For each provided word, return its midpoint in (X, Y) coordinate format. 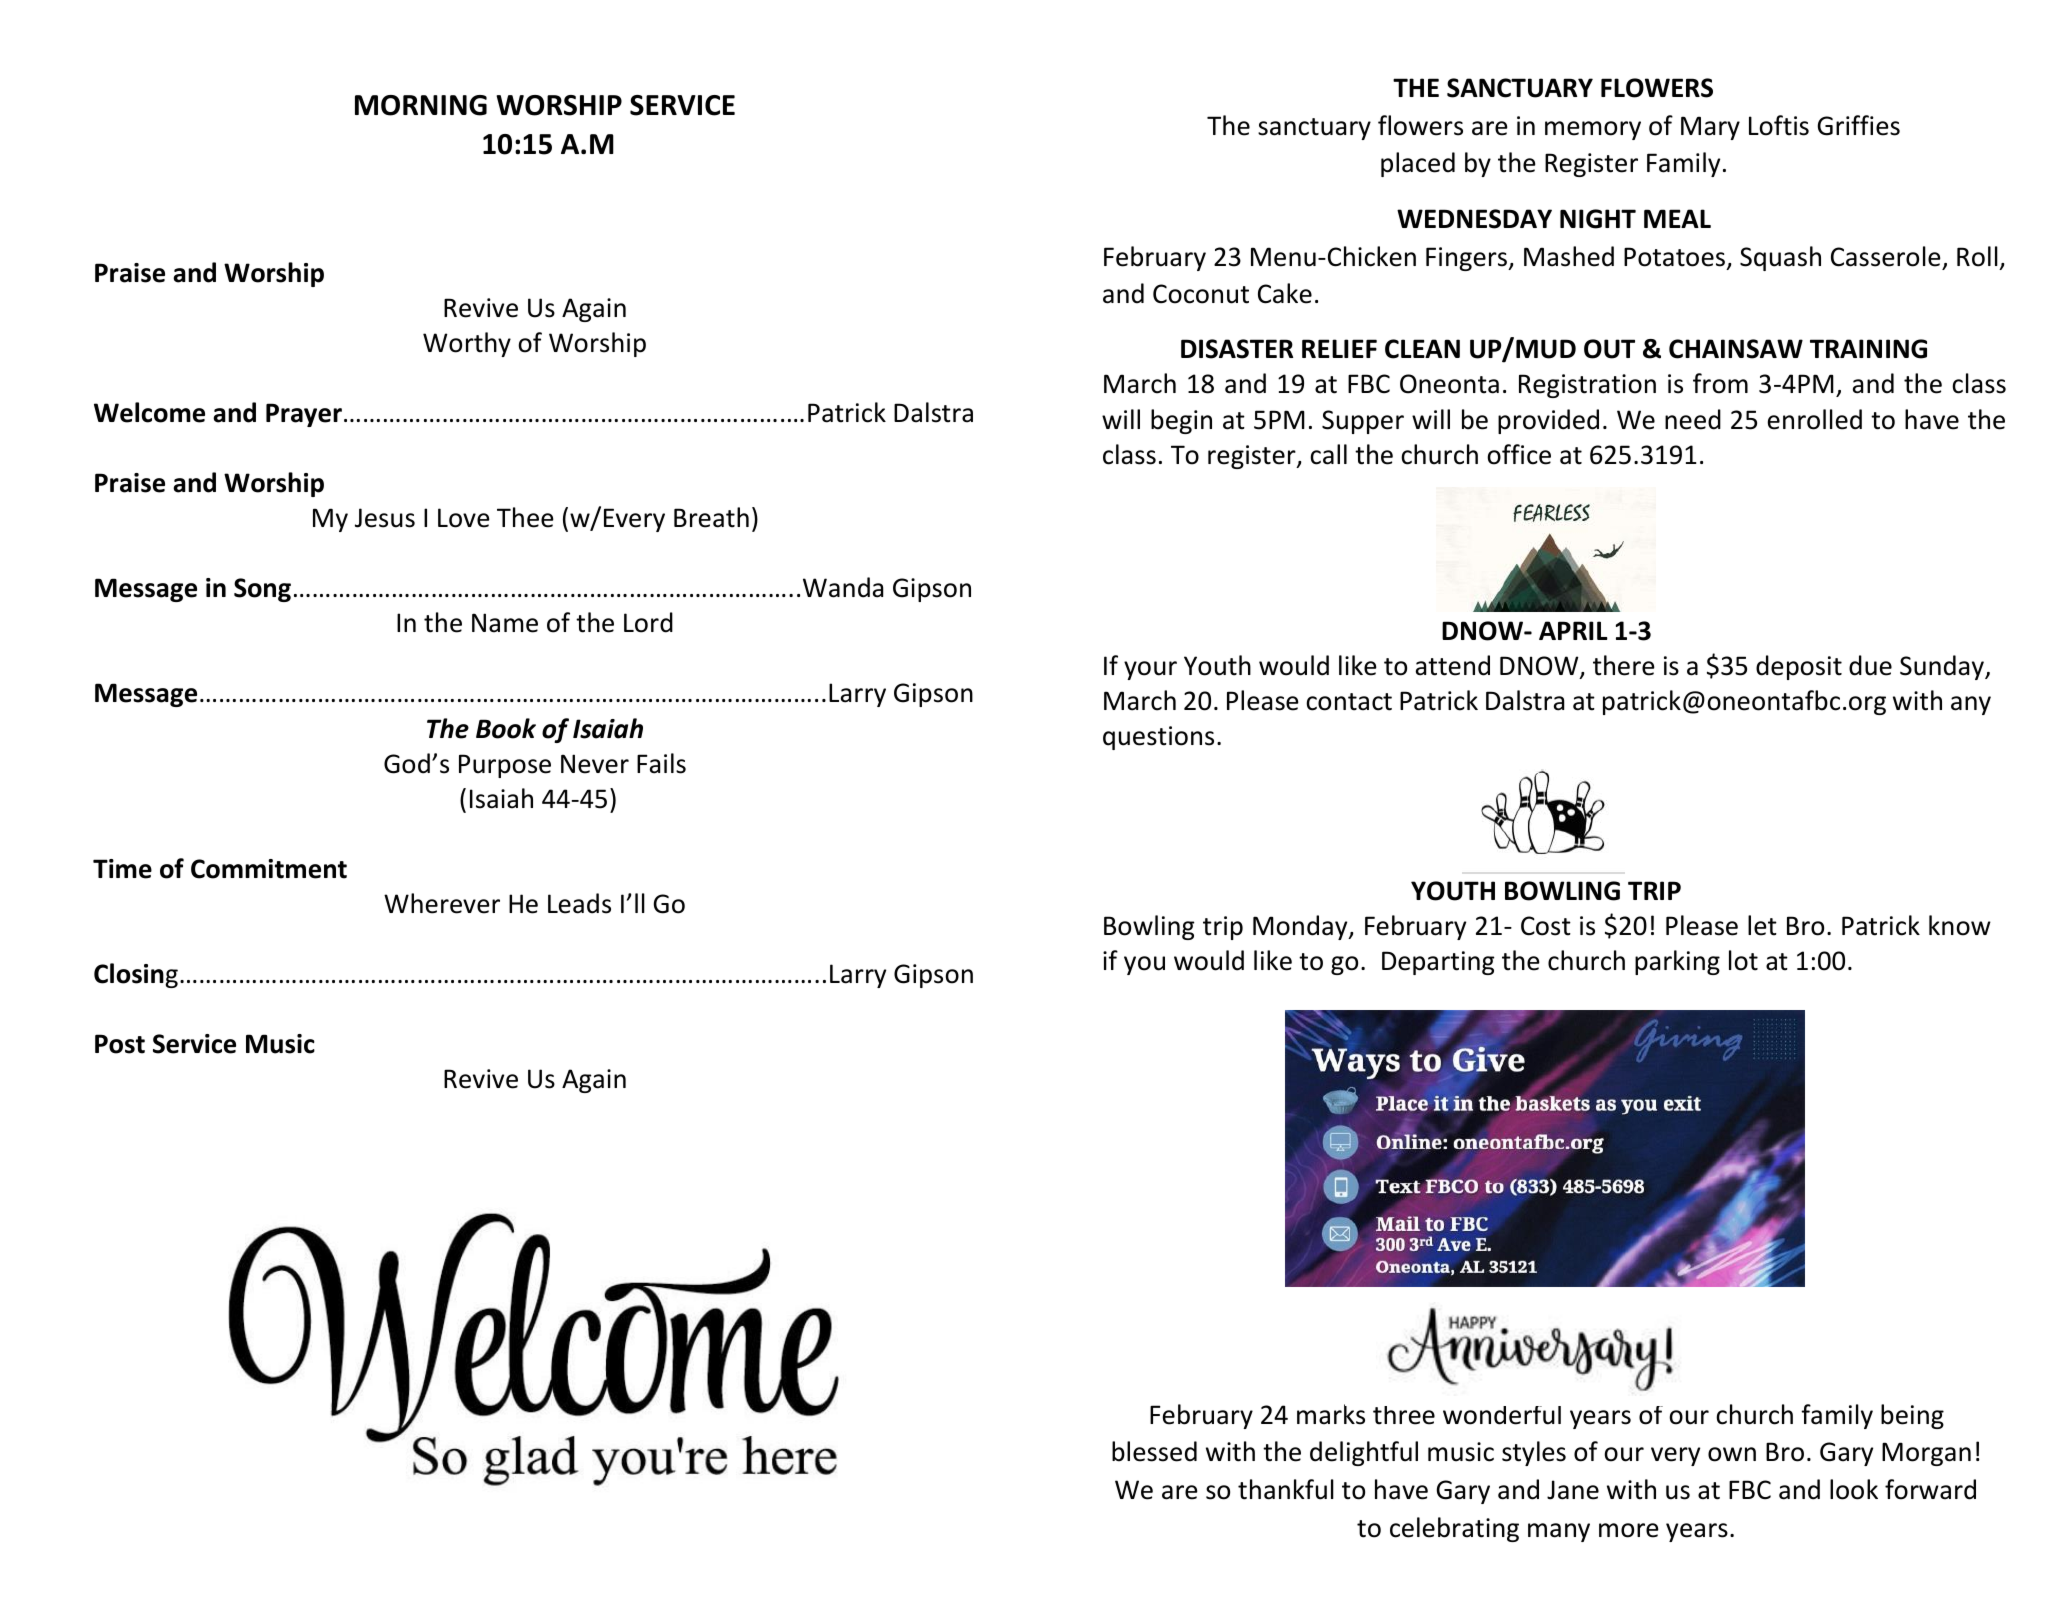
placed (1418, 164)
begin (1181, 421)
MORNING (421, 105)
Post (120, 1044)
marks (1331, 1414)
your (1150, 670)
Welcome (149, 412)
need (1693, 419)
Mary (1710, 128)
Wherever (442, 903)
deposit (1799, 667)
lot (1743, 960)
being (1912, 1416)
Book (506, 728)
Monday (1301, 927)
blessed (1154, 1451)
